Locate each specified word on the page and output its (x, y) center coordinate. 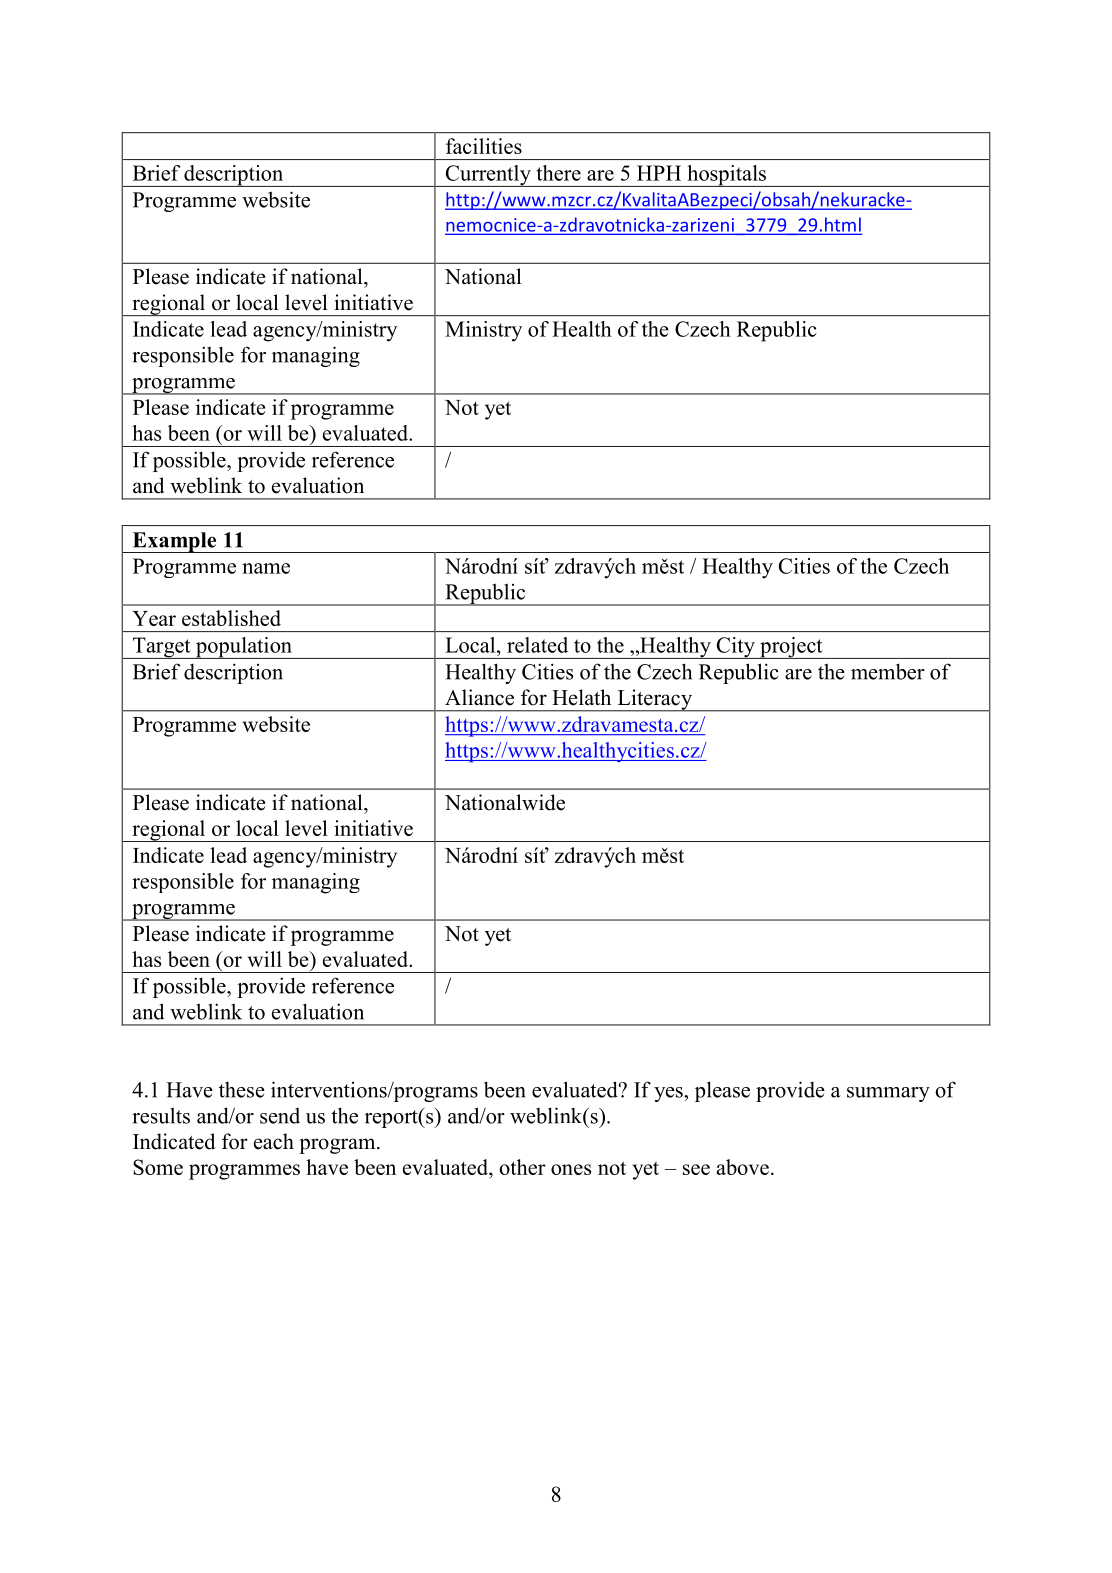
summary (888, 1094)
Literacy (654, 700)
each (274, 1141)
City (735, 648)
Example (174, 542)
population (244, 648)
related (537, 645)
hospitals (727, 176)
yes (669, 1094)
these (242, 1090)
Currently (488, 176)
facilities (484, 146)
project (791, 648)
